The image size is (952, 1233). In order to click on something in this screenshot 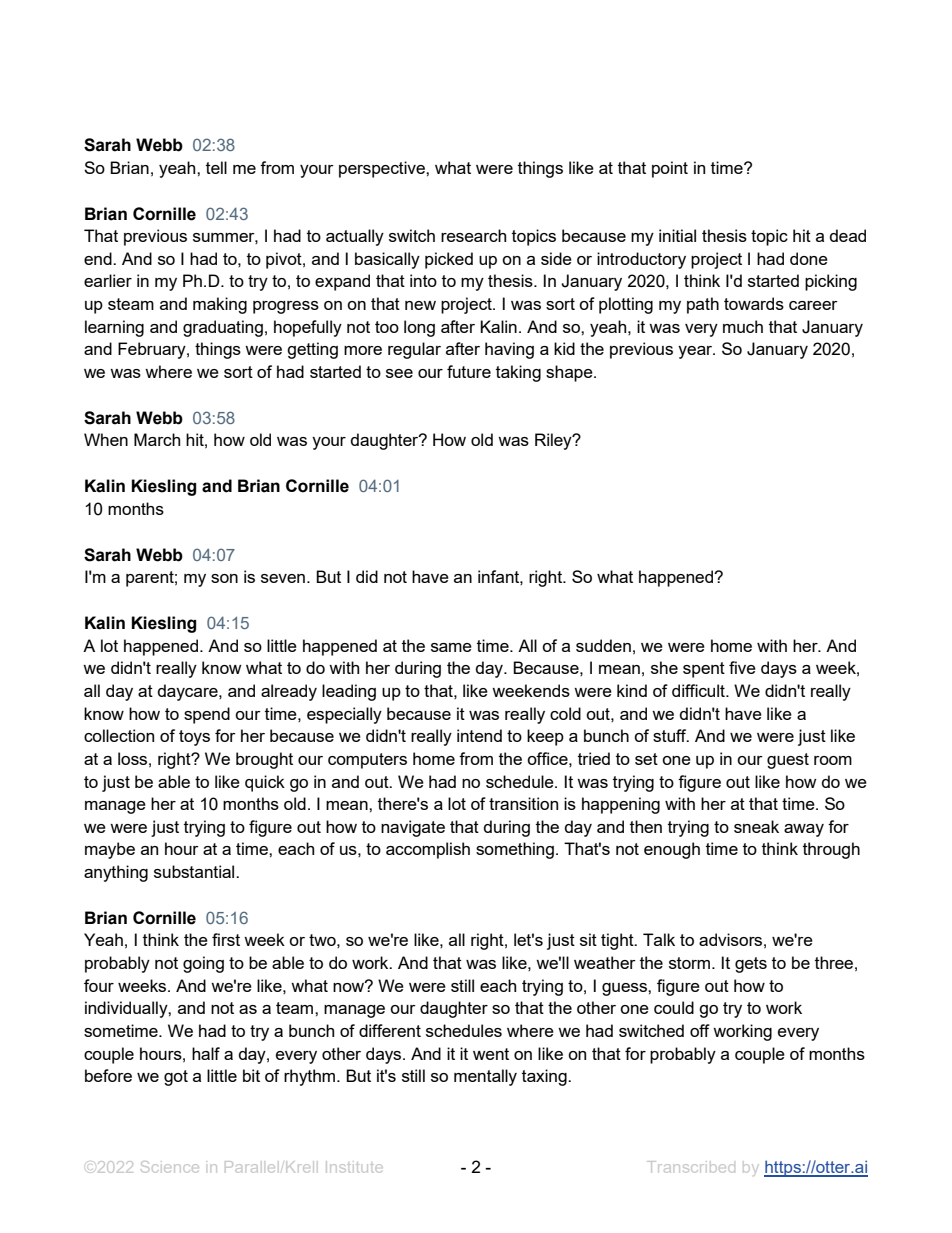, I will do `click(515, 850)`.
